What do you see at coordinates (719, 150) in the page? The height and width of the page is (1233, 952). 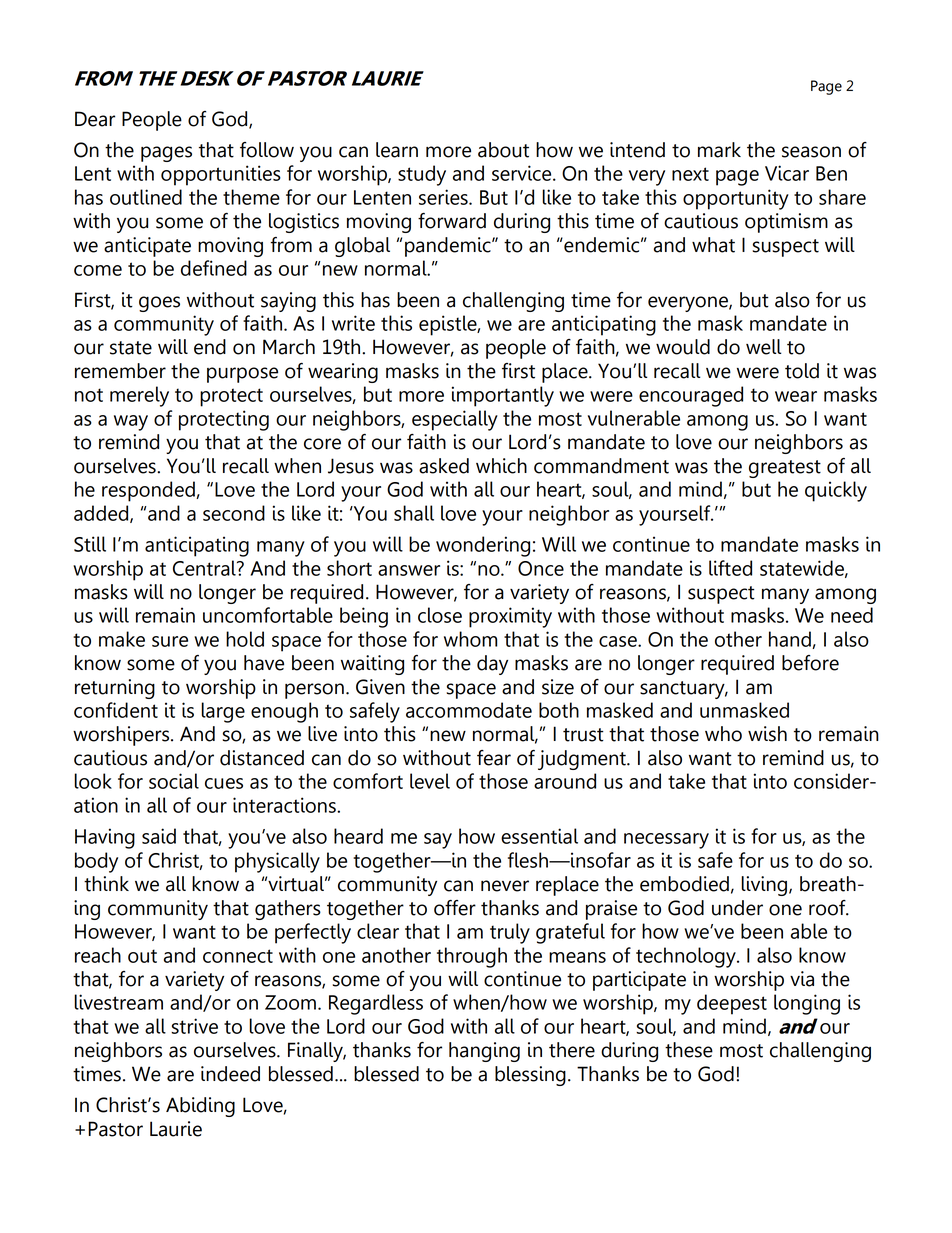 I see `mark` at bounding box center [719, 150].
